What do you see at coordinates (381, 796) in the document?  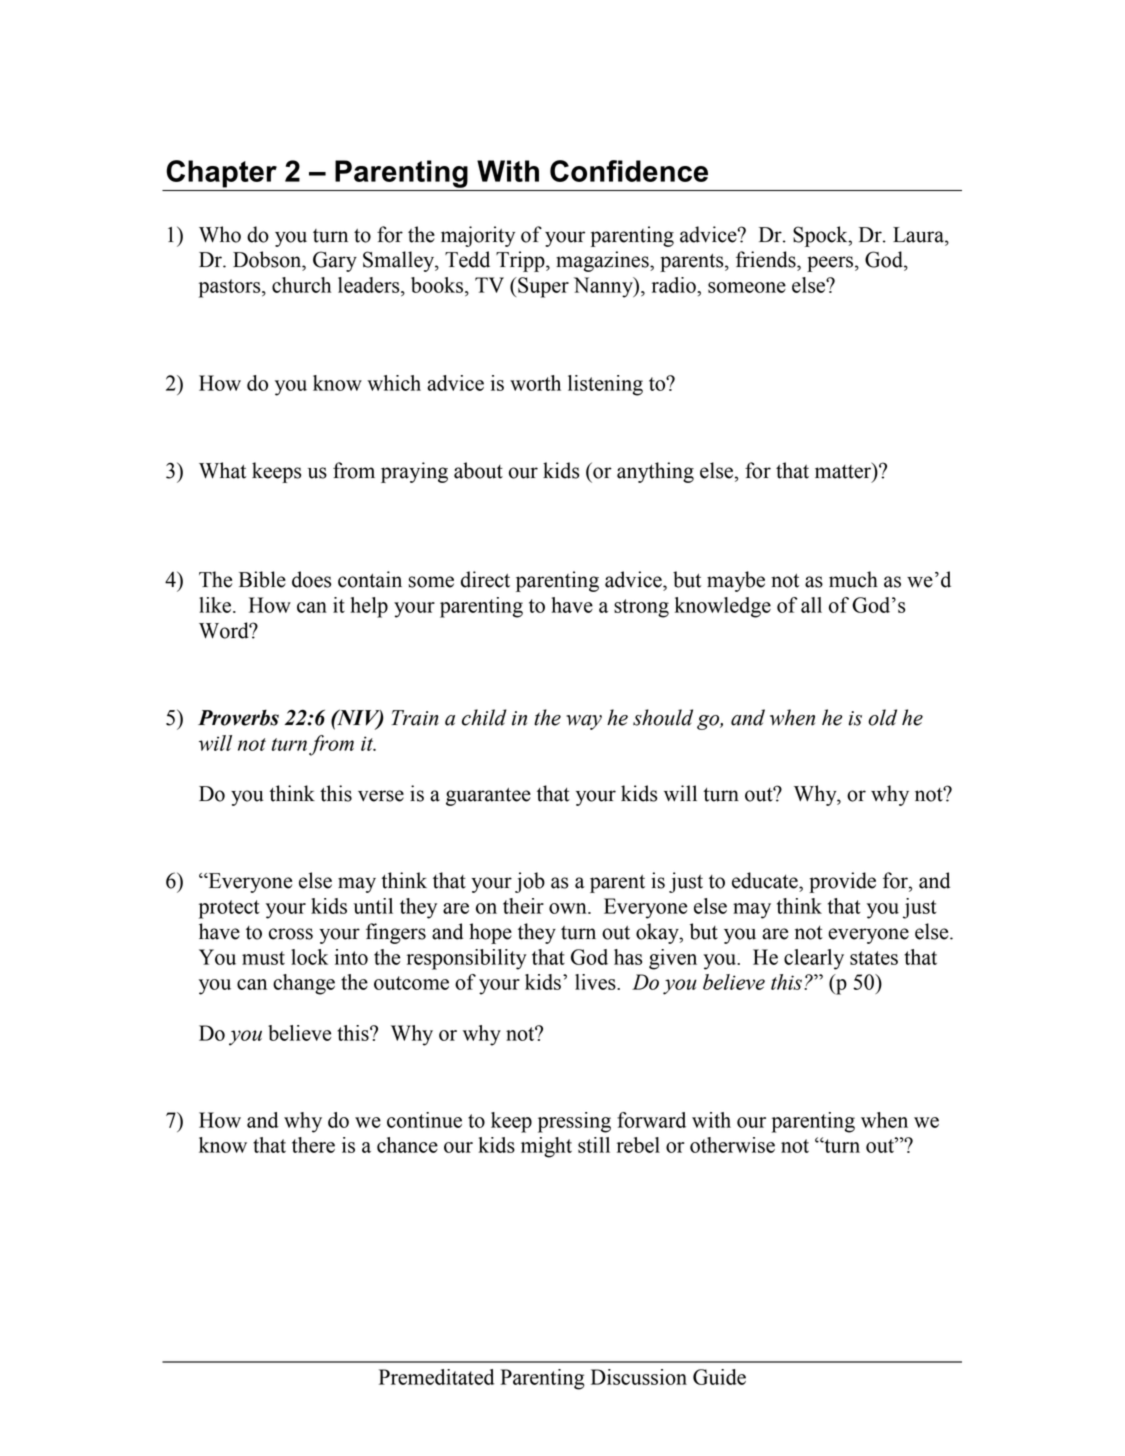 I see `verse` at bounding box center [381, 796].
